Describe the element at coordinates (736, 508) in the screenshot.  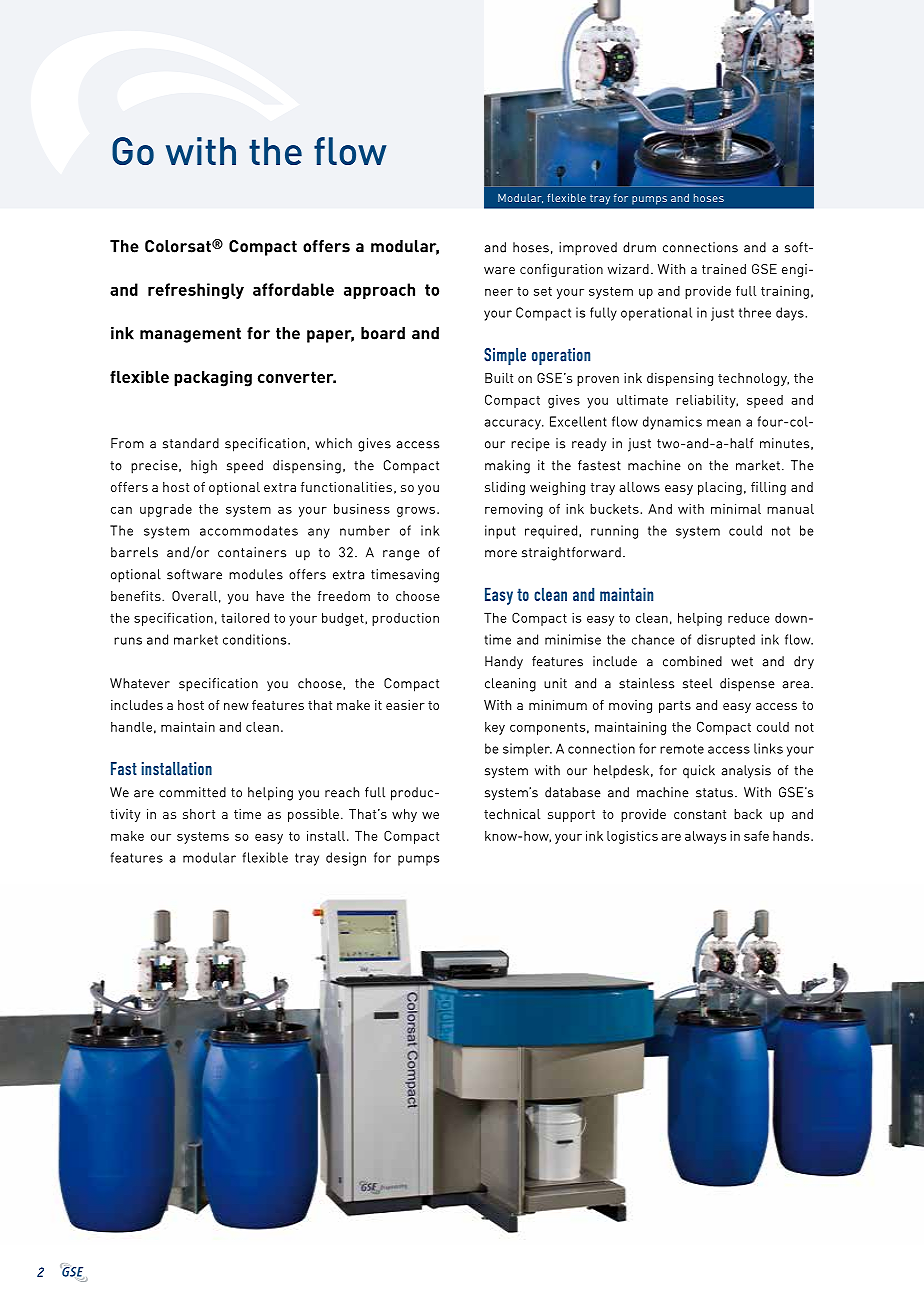
I see `minimal` at that location.
